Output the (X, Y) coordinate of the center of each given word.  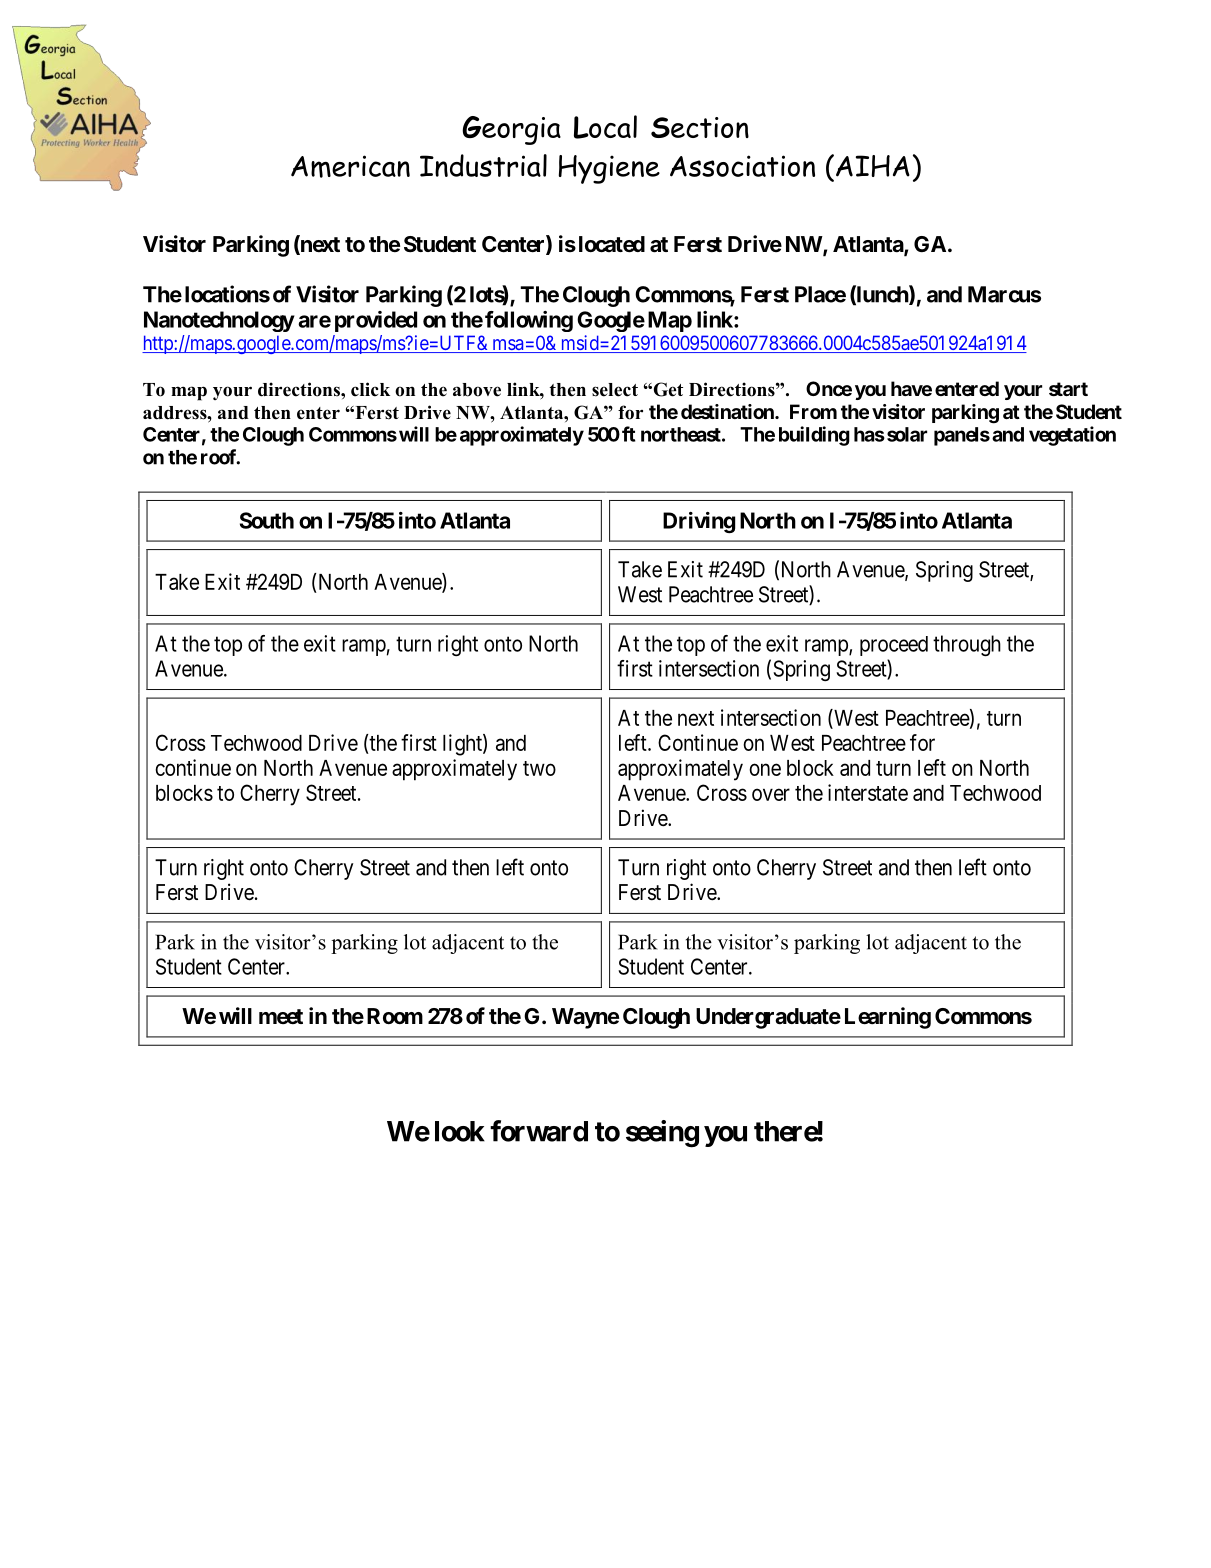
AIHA (873, 166)
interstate (868, 792)
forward (539, 1131)
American (350, 166)
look (460, 1131)
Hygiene (609, 169)
